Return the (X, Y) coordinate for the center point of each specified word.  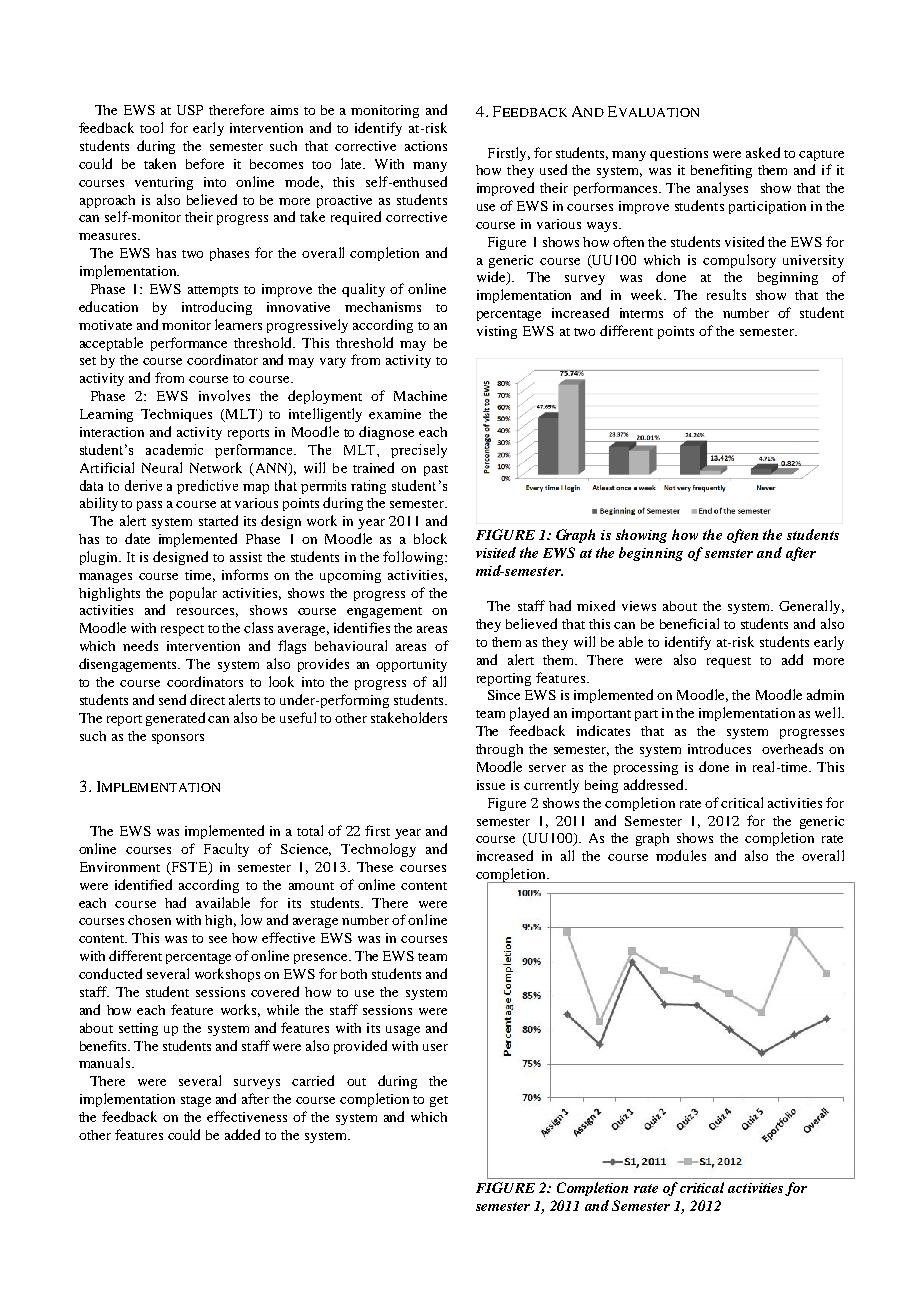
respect (182, 630)
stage (196, 1101)
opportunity (411, 665)
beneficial (689, 623)
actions (426, 146)
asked (763, 152)
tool (151, 127)
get (439, 1101)
